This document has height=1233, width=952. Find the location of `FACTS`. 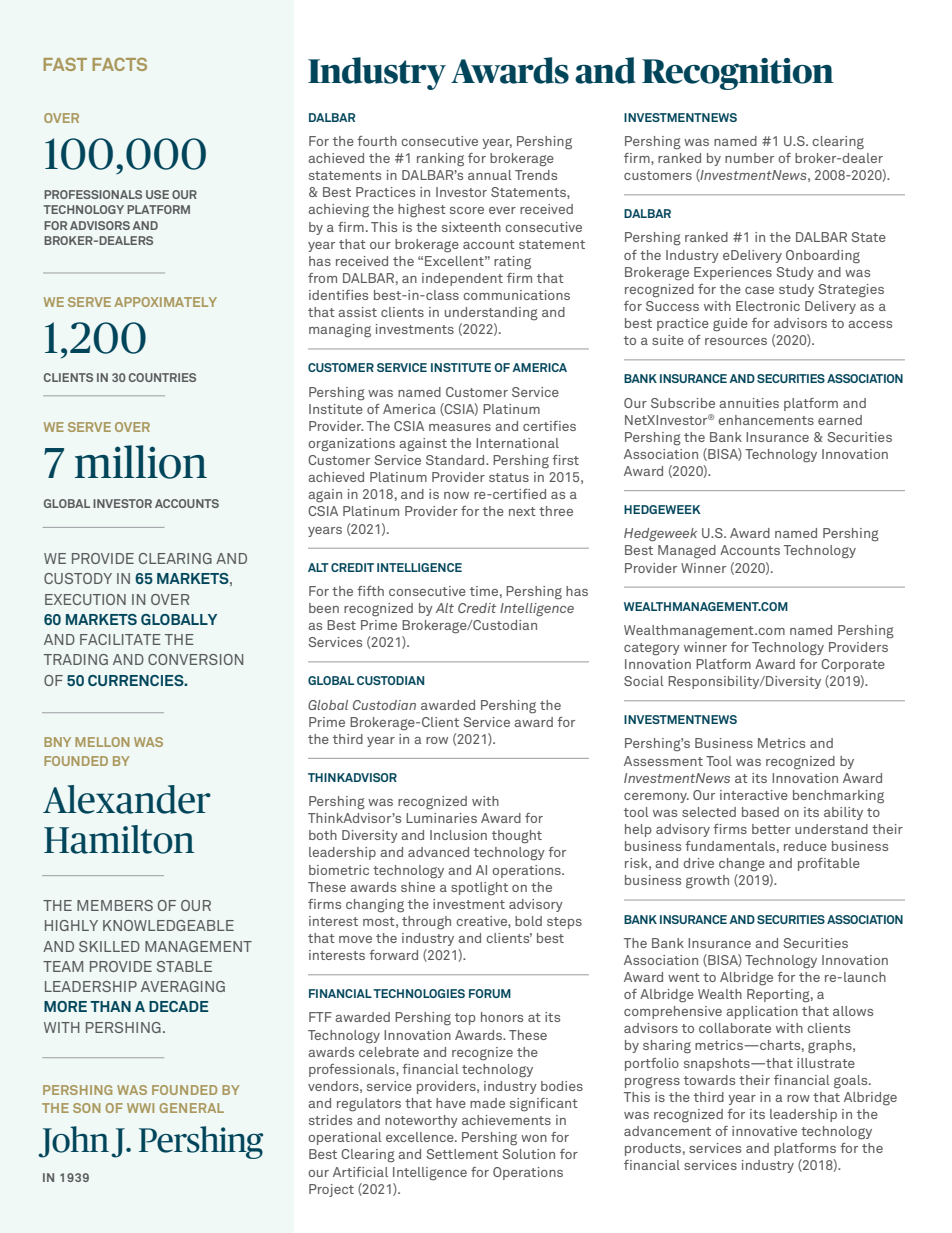

FACTS is located at coordinates (119, 64).
